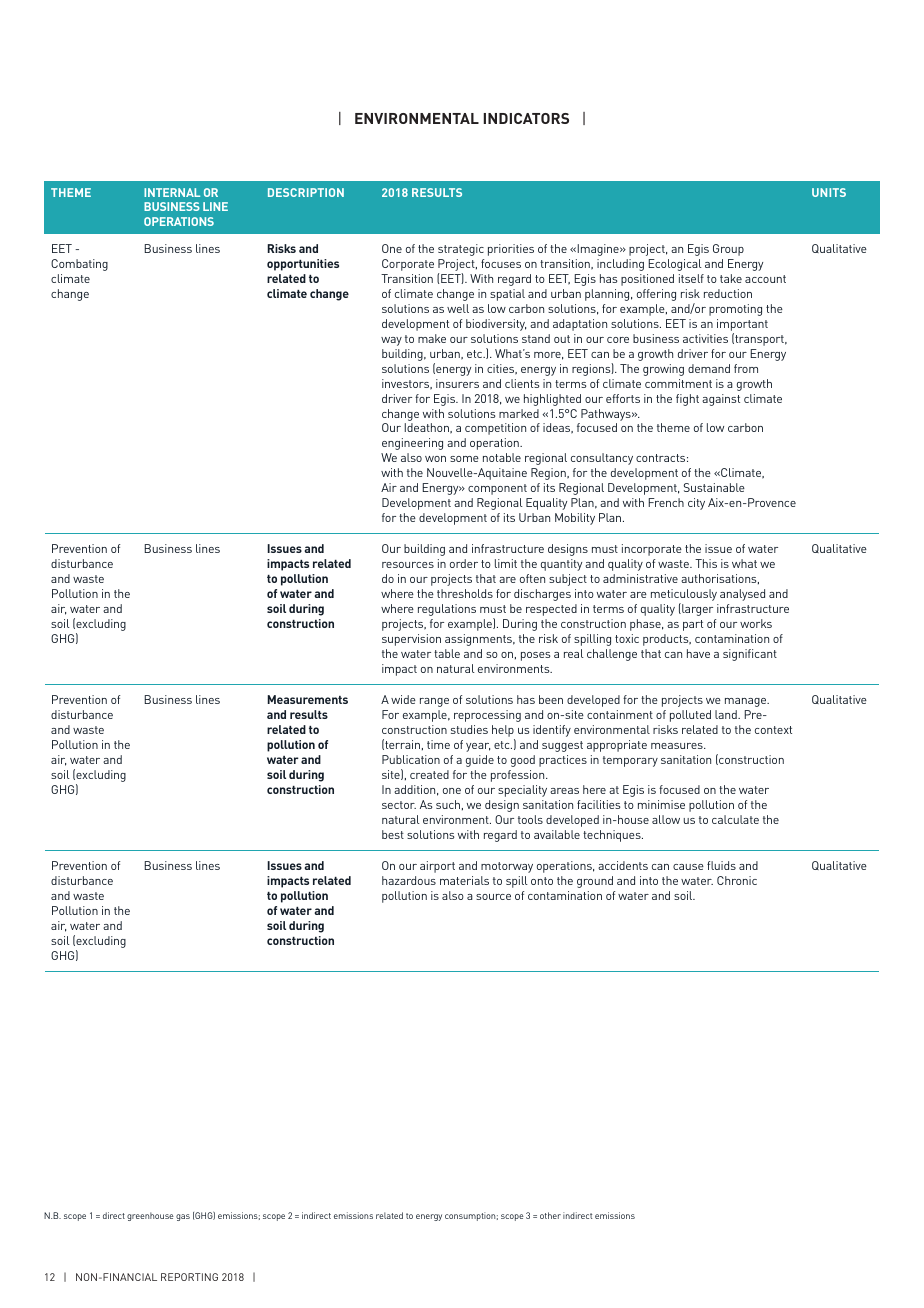 This screenshot has height=1308, width=924. I want to click on reprocessing, so click(487, 716).
